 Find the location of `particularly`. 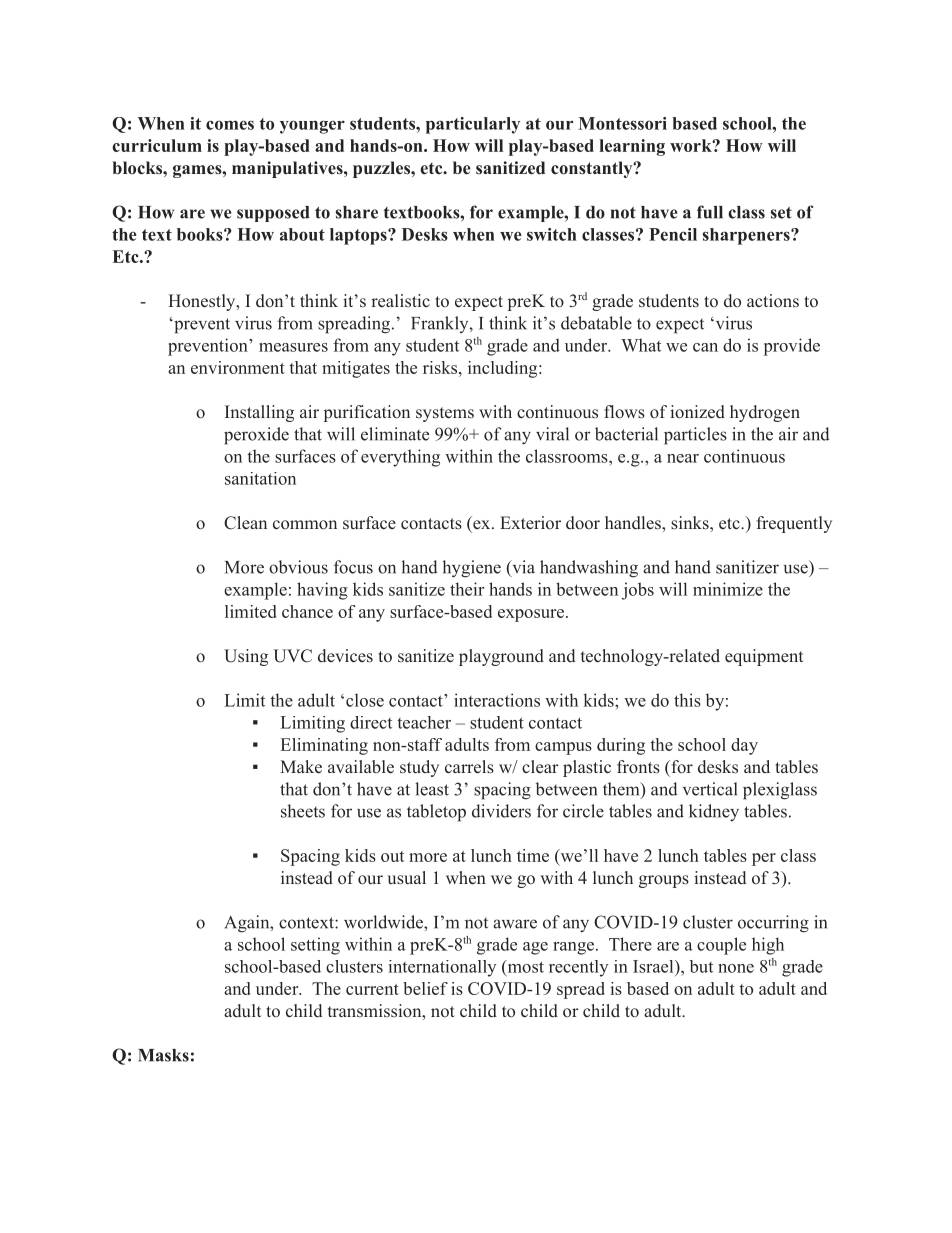

particularly is located at coordinates (473, 125).
